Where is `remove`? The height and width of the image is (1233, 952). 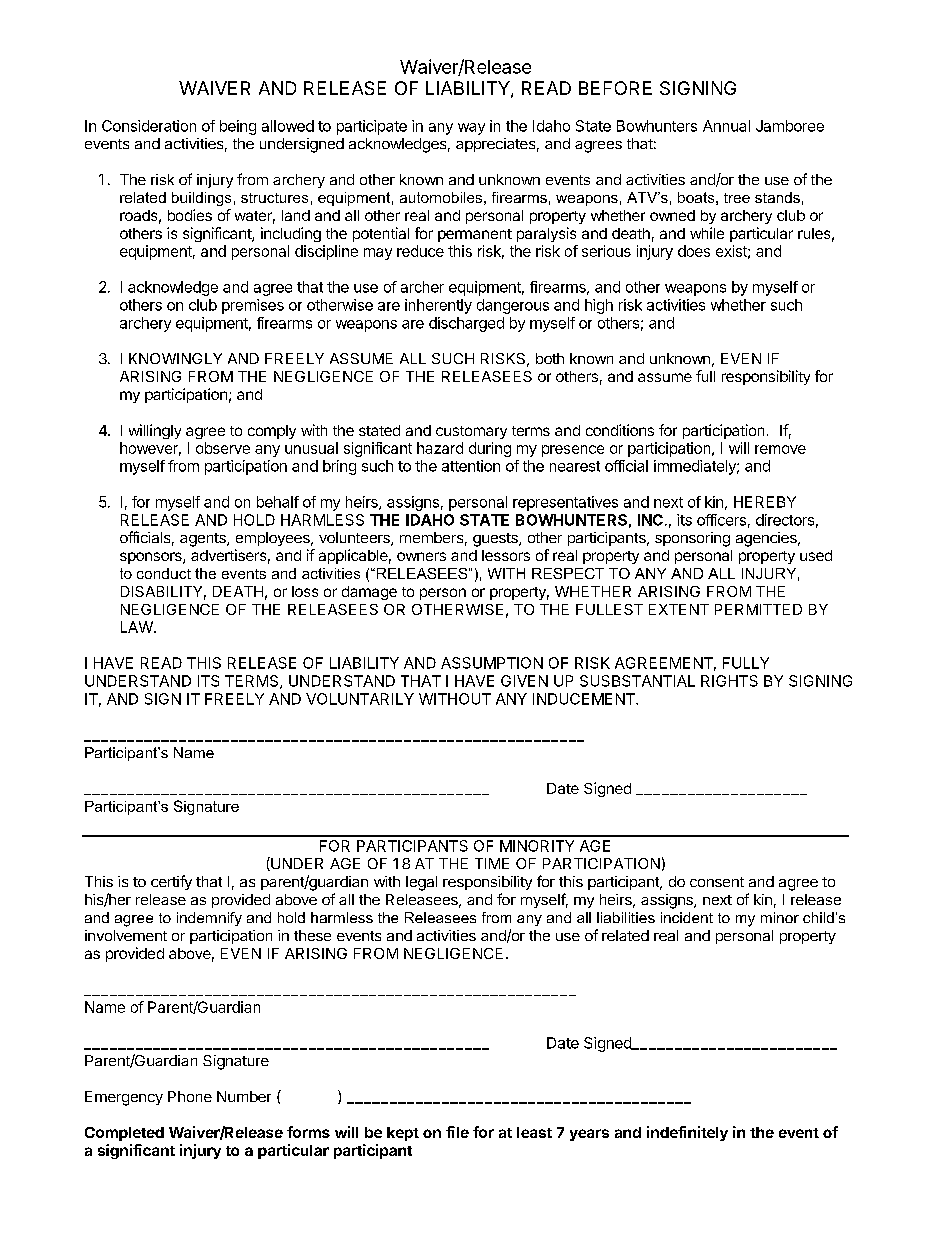 remove is located at coordinates (780, 449).
